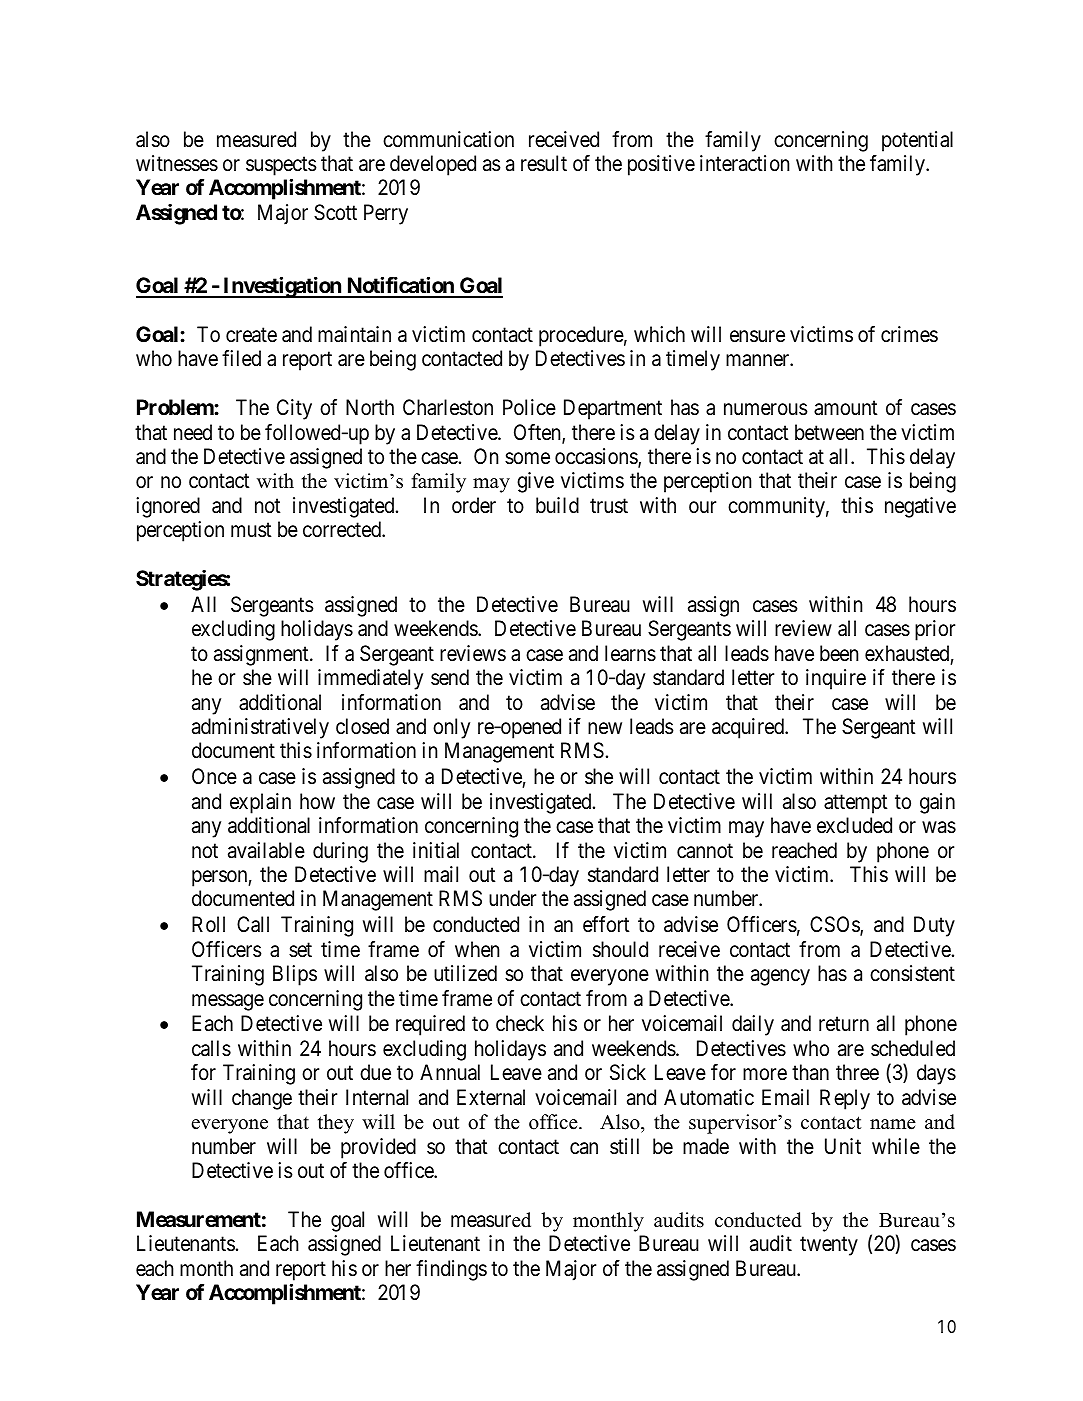  What do you see at coordinates (917, 141) in the screenshot?
I see `potential` at bounding box center [917, 141].
